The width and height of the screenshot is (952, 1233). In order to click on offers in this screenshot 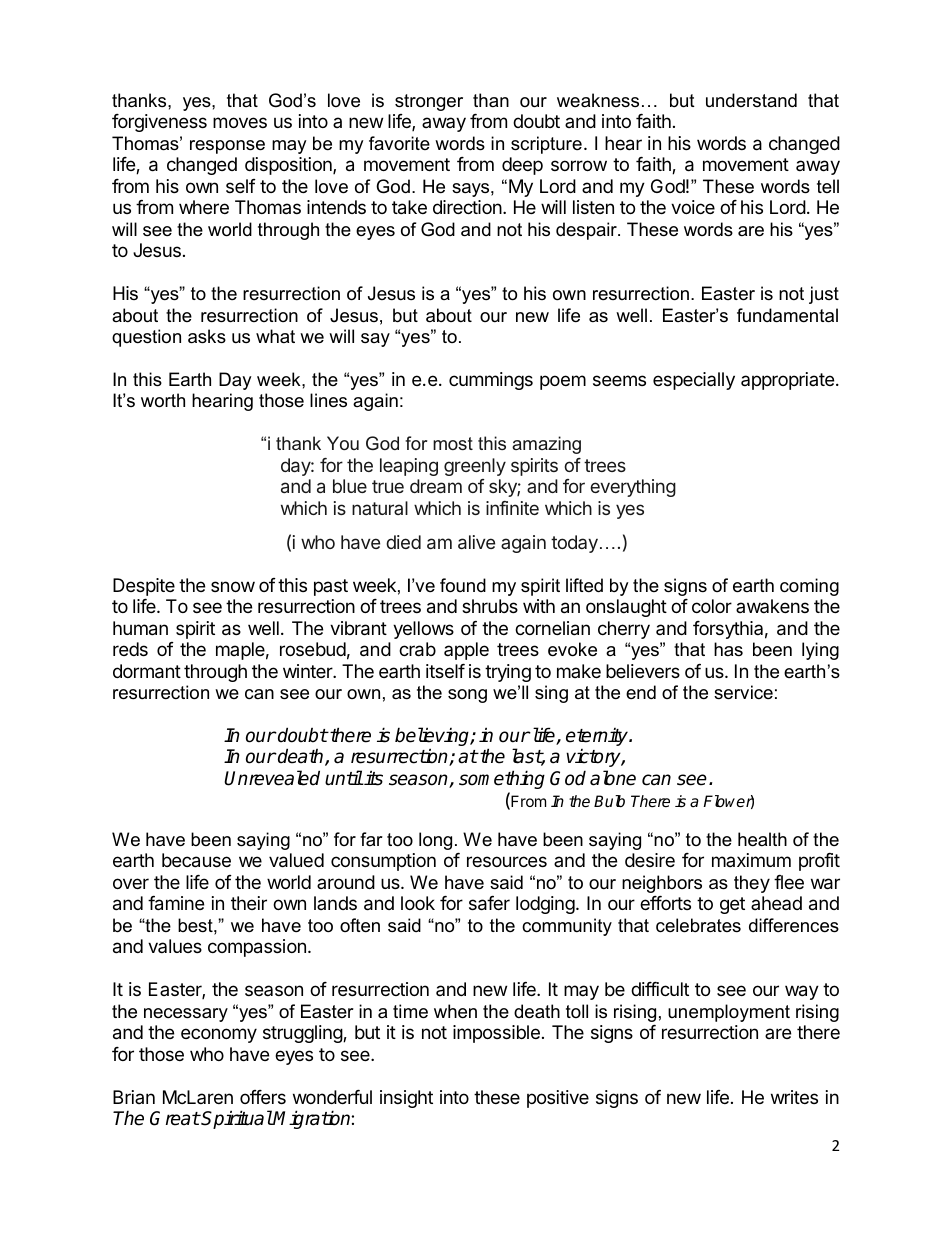, I will do `click(263, 1097)`.
